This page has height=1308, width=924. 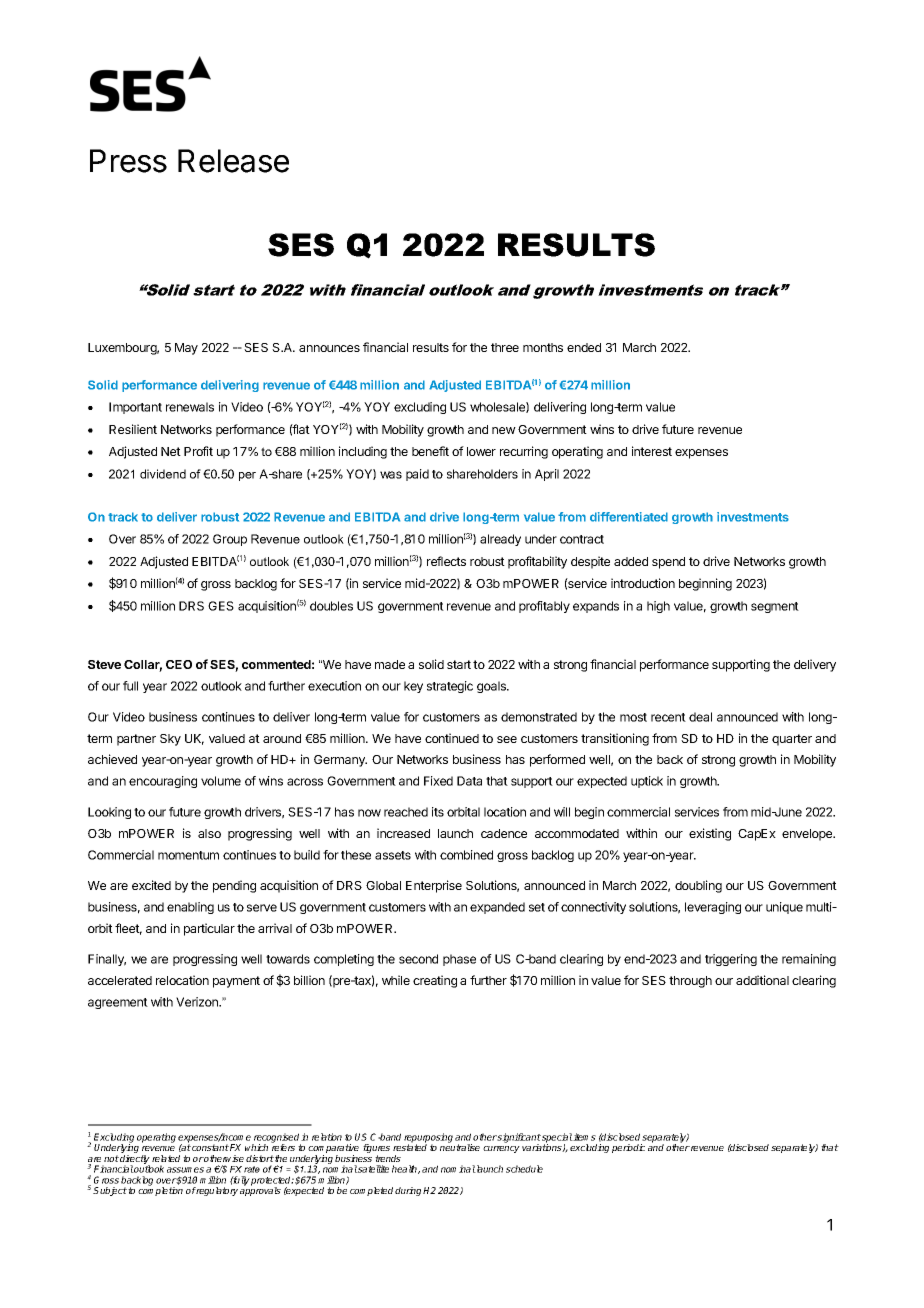 I want to click on Group, so click(x=230, y=540).
